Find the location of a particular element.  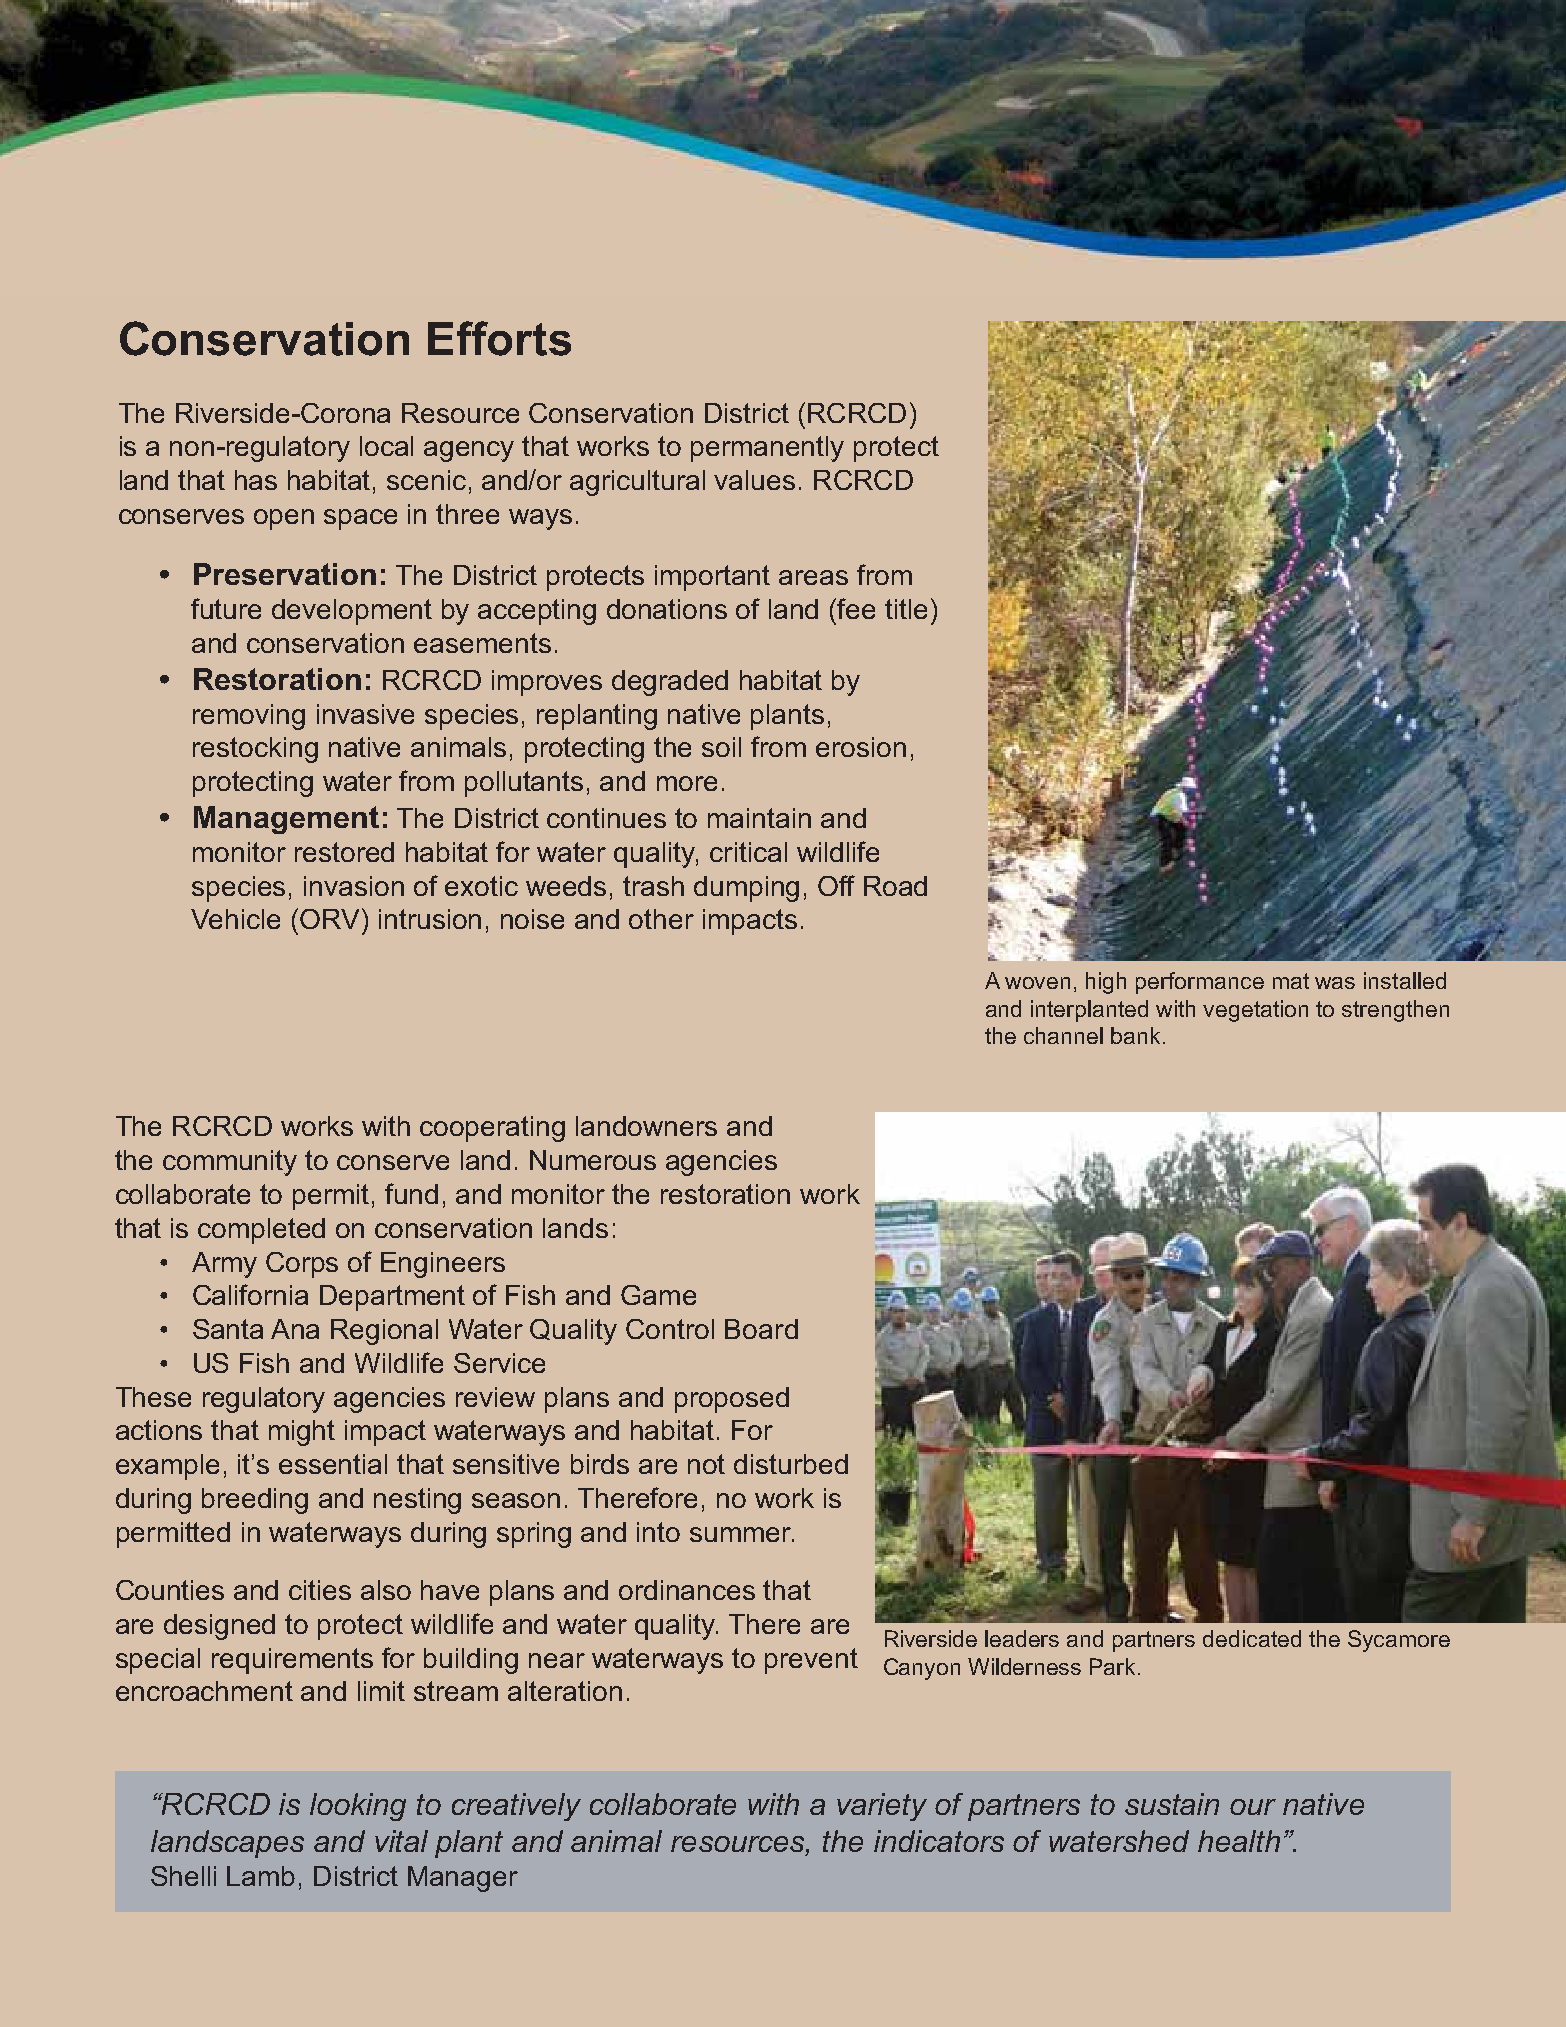

Board is located at coordinates (761, 1329).
